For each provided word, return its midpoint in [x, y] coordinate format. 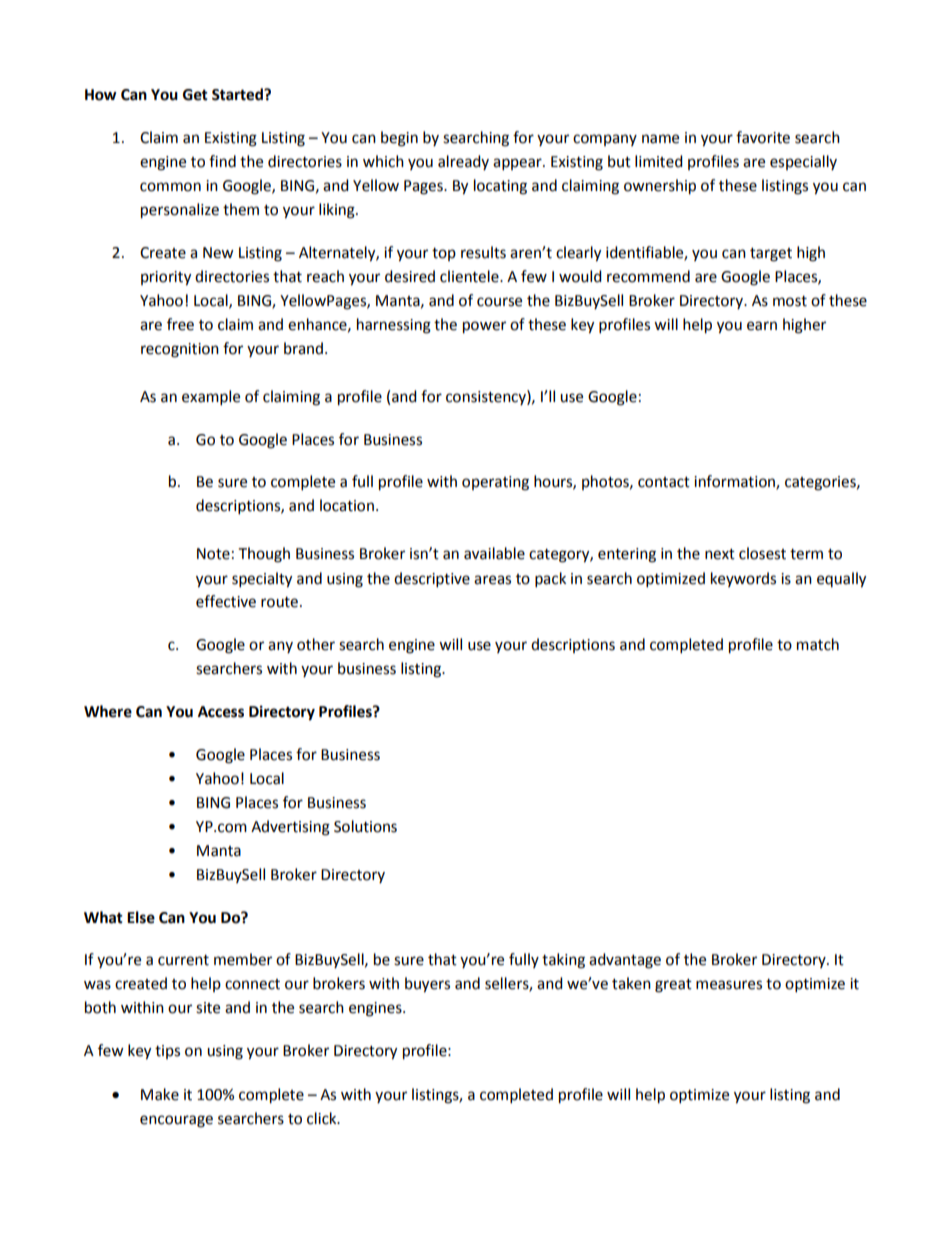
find [222, 161]
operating [495, 483]
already [463, 162]
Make [160, 1094]
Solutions [365, 826]
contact [664, 482]
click [323, 1118]
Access [221, 712]
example [211, 398]
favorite [763, 137]
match [818, 644]
